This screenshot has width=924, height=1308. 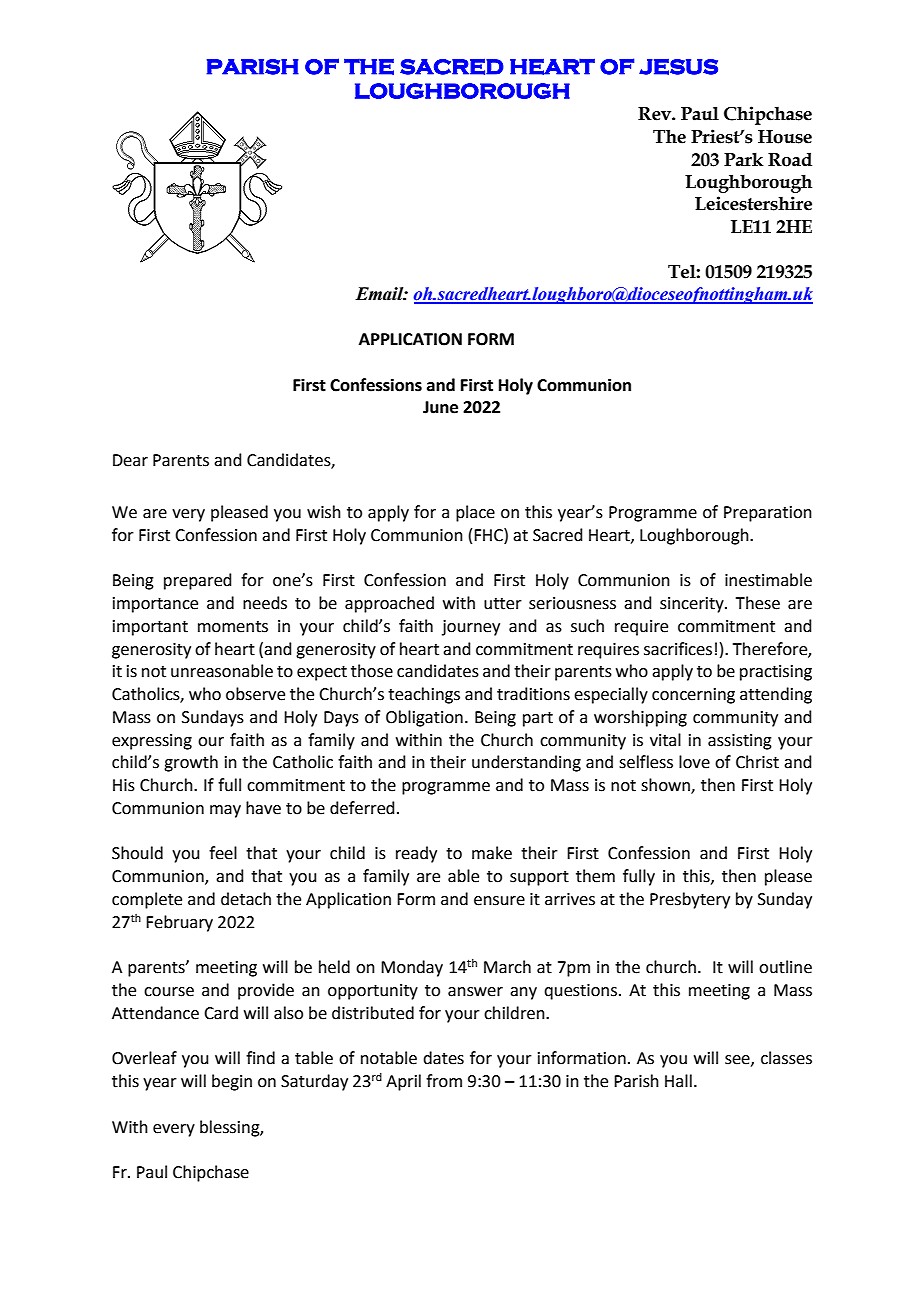 What do you see at coordinates (768, 514) in the screenshot?
I see `Preparation` at bounding box center [768, 514].
